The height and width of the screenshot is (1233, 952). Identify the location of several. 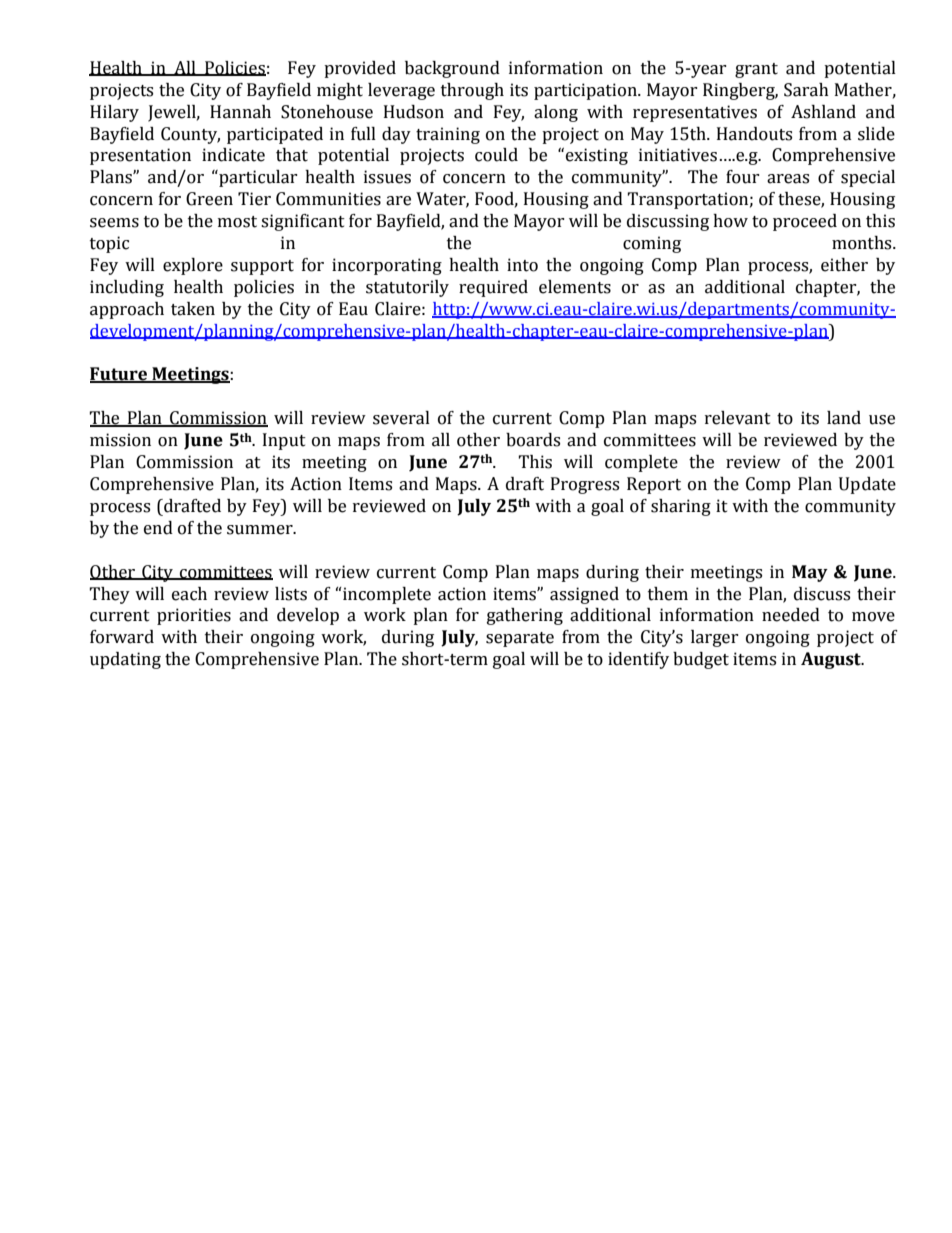
(401, 418).
